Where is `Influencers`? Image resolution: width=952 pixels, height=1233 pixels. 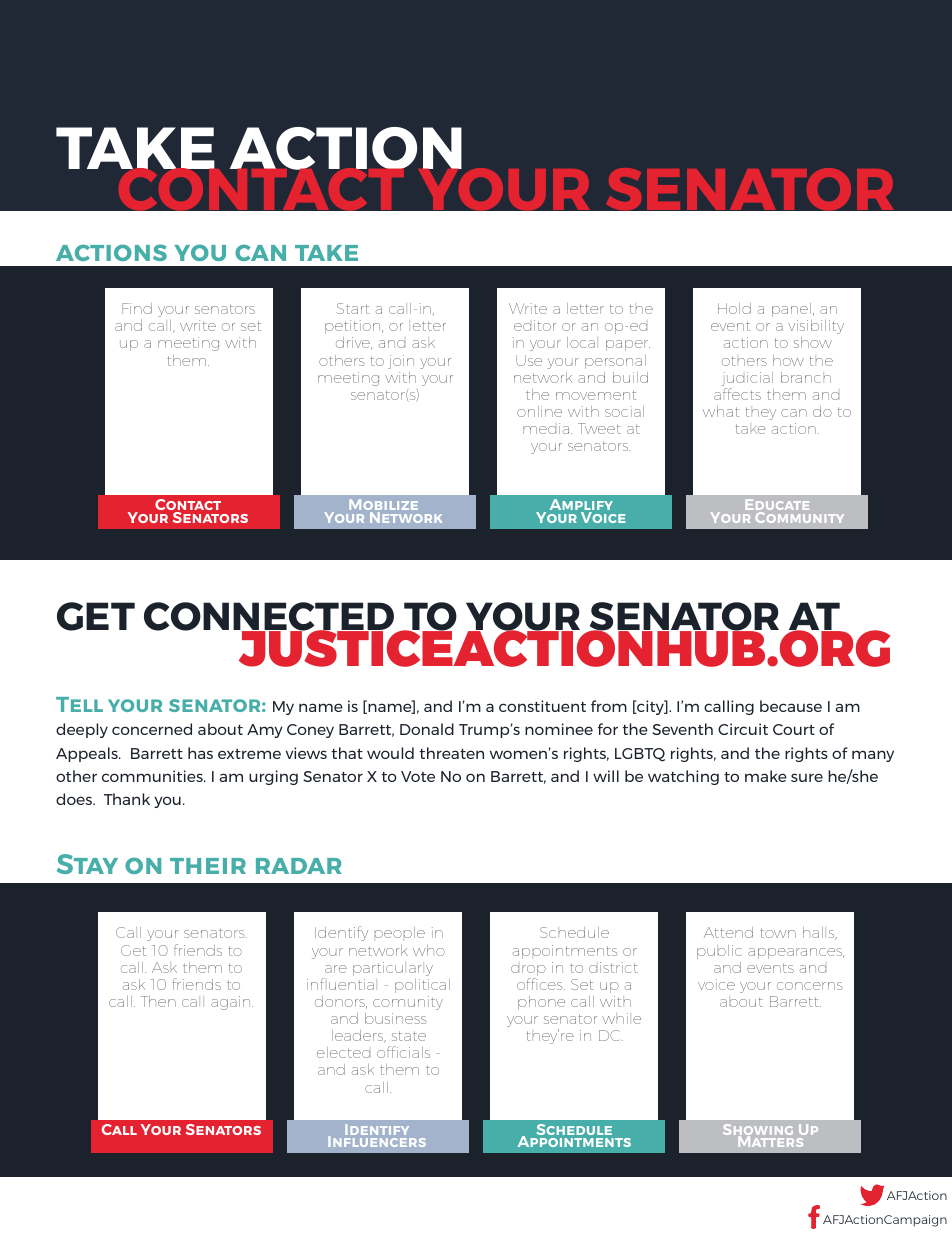 Influencers is located at coordinates (377, 1140).
